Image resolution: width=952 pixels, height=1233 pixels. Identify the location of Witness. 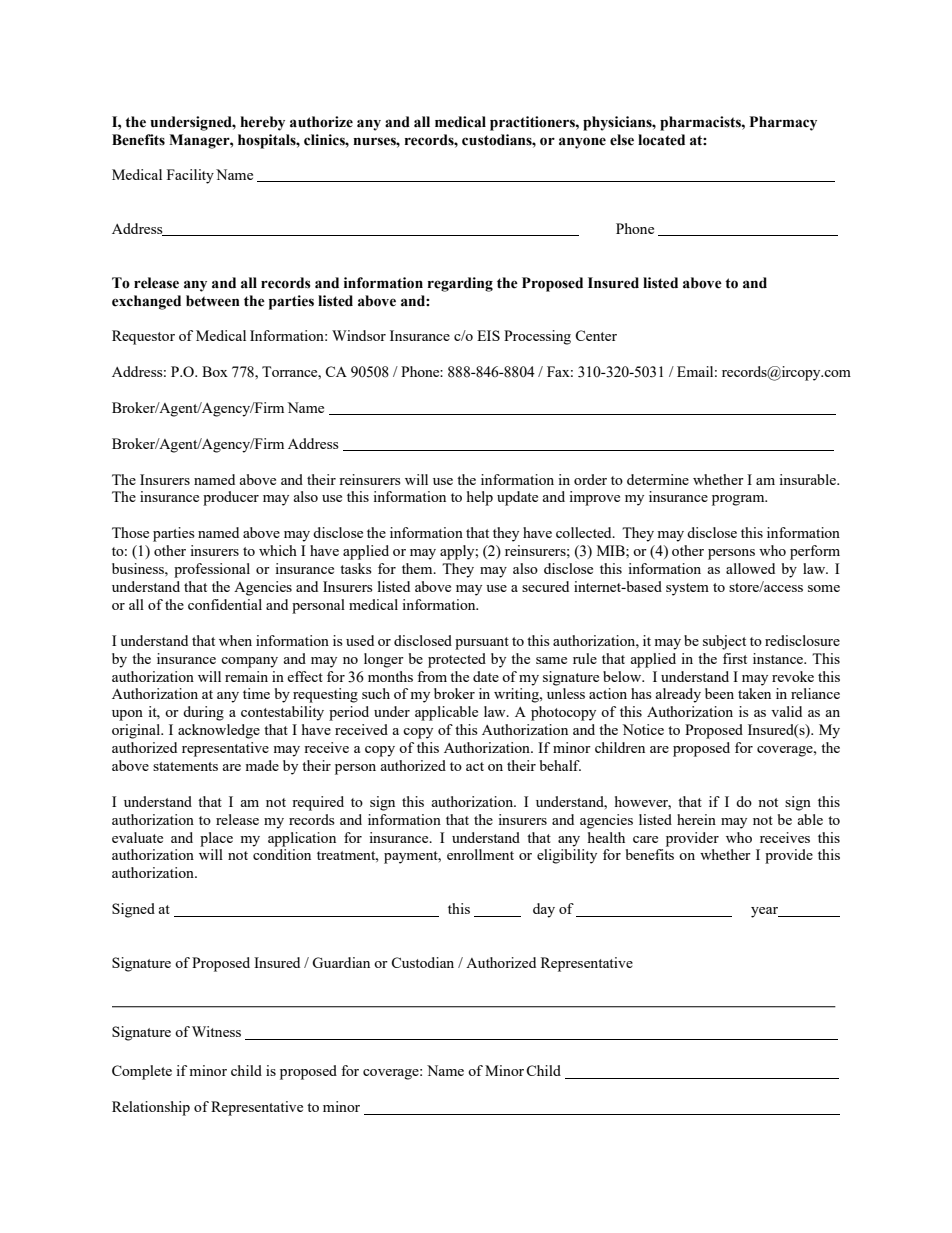
(216, 1031).
